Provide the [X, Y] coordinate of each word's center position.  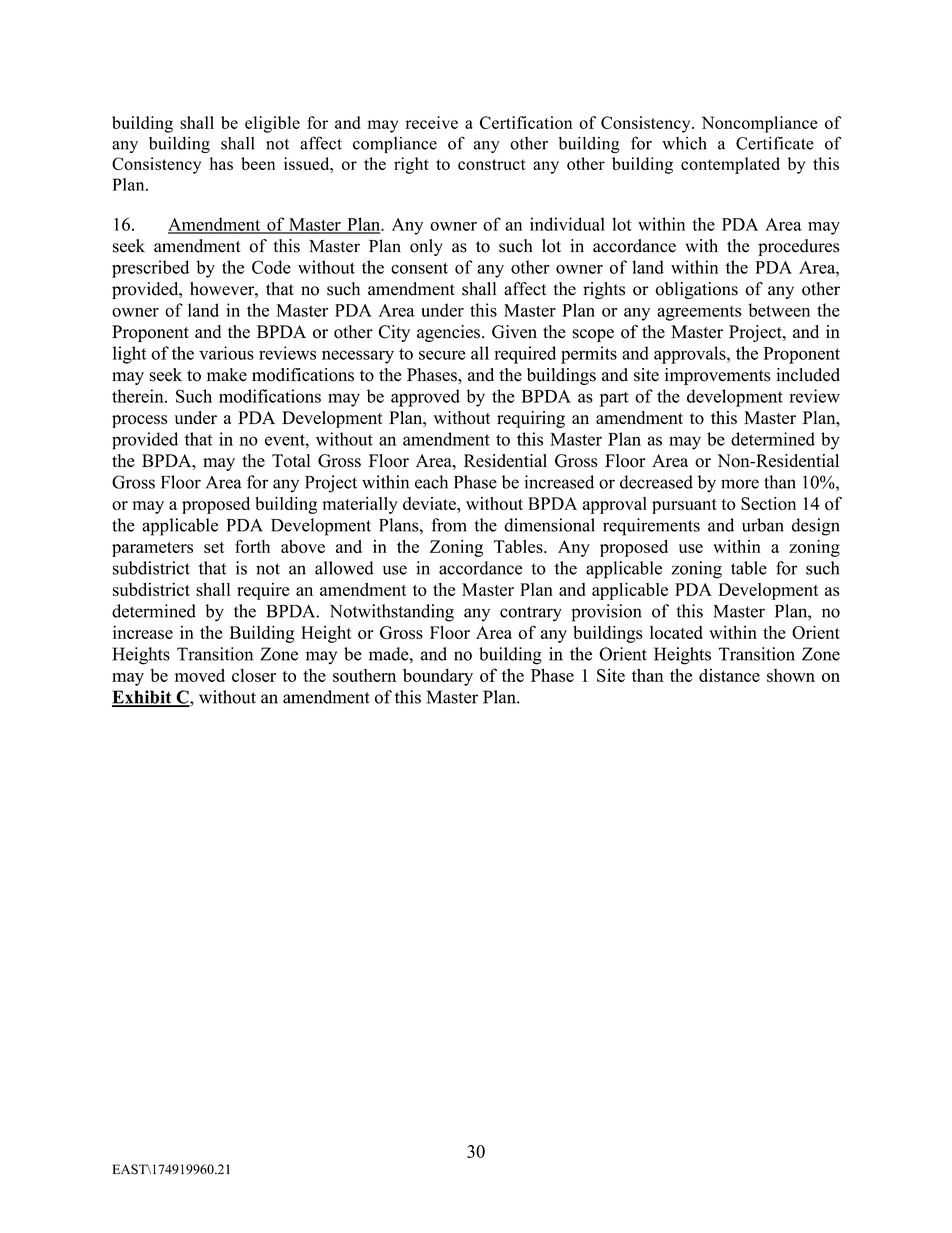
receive [431, 122]
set [214, 547]
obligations [696, 290]
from [449, 525]
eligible [272, 124]
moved [200, 675]
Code [271, 267]
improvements [718, 376]
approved [425, 398]
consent [419, 268]
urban [763, 525]
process [140, 421]
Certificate [775, 143]
